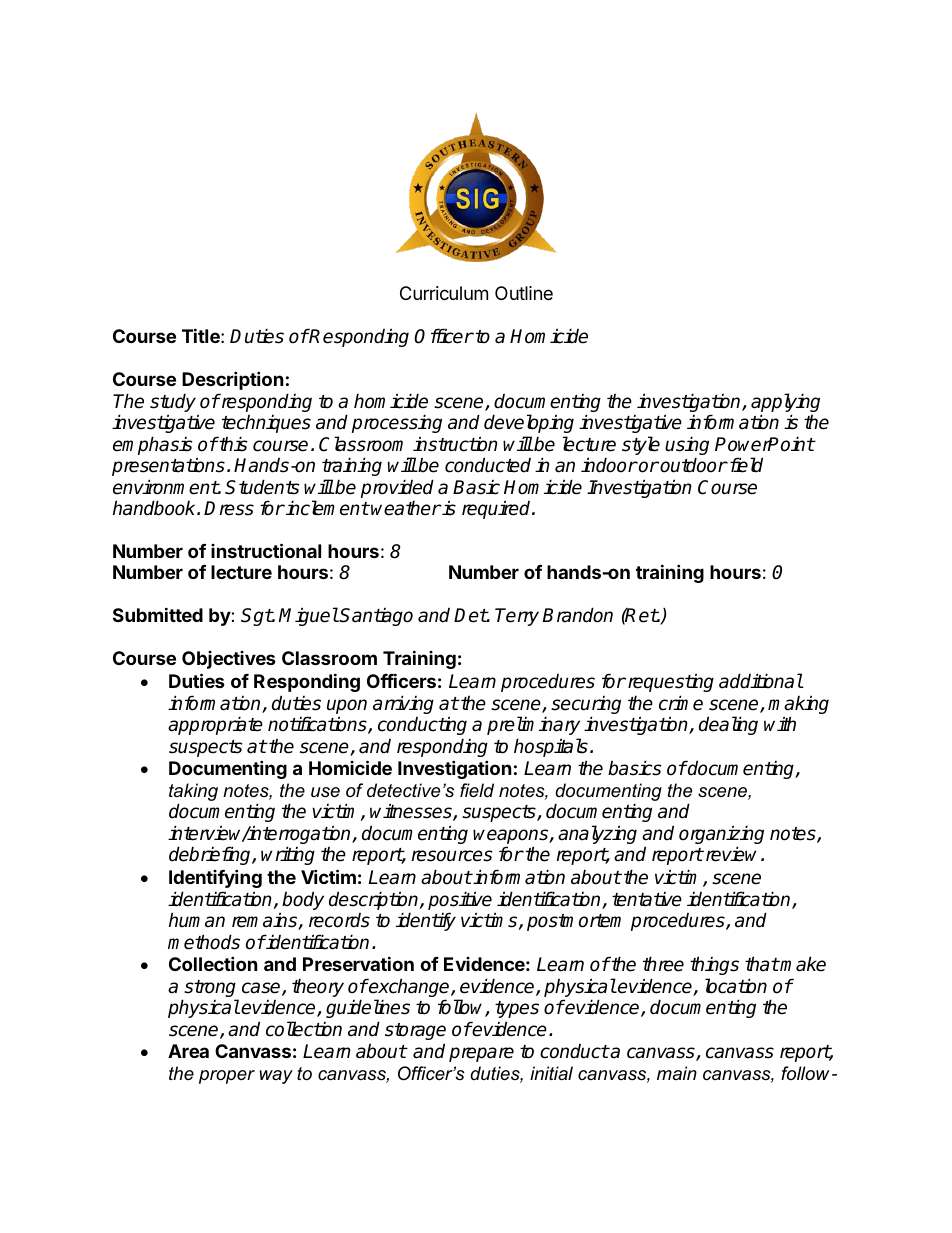  What do you see at coordinates (785, 404) in the screenshot?
I see `applying` at bounding box center [785, 404].
